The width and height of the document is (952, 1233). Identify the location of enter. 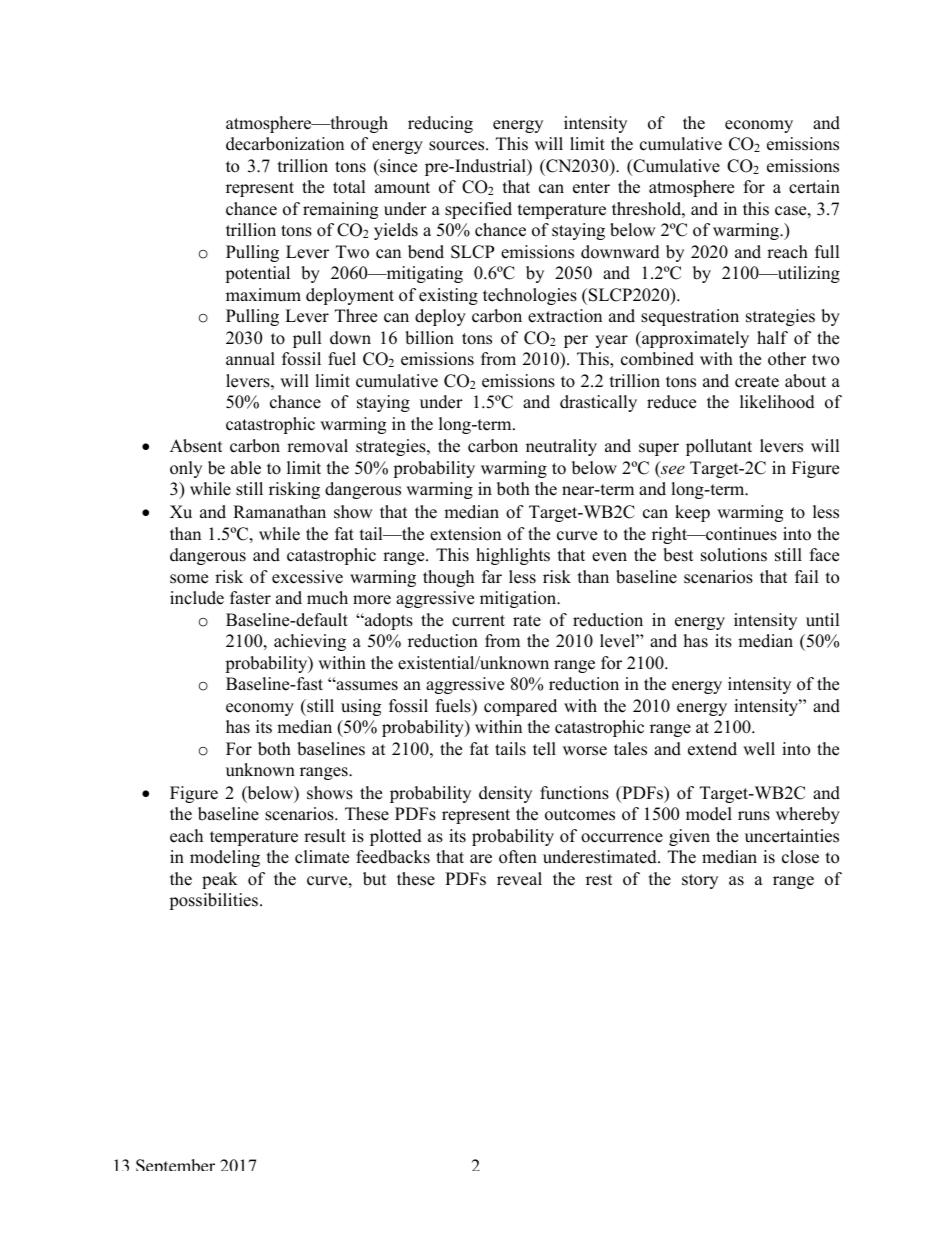
(591, 188).
